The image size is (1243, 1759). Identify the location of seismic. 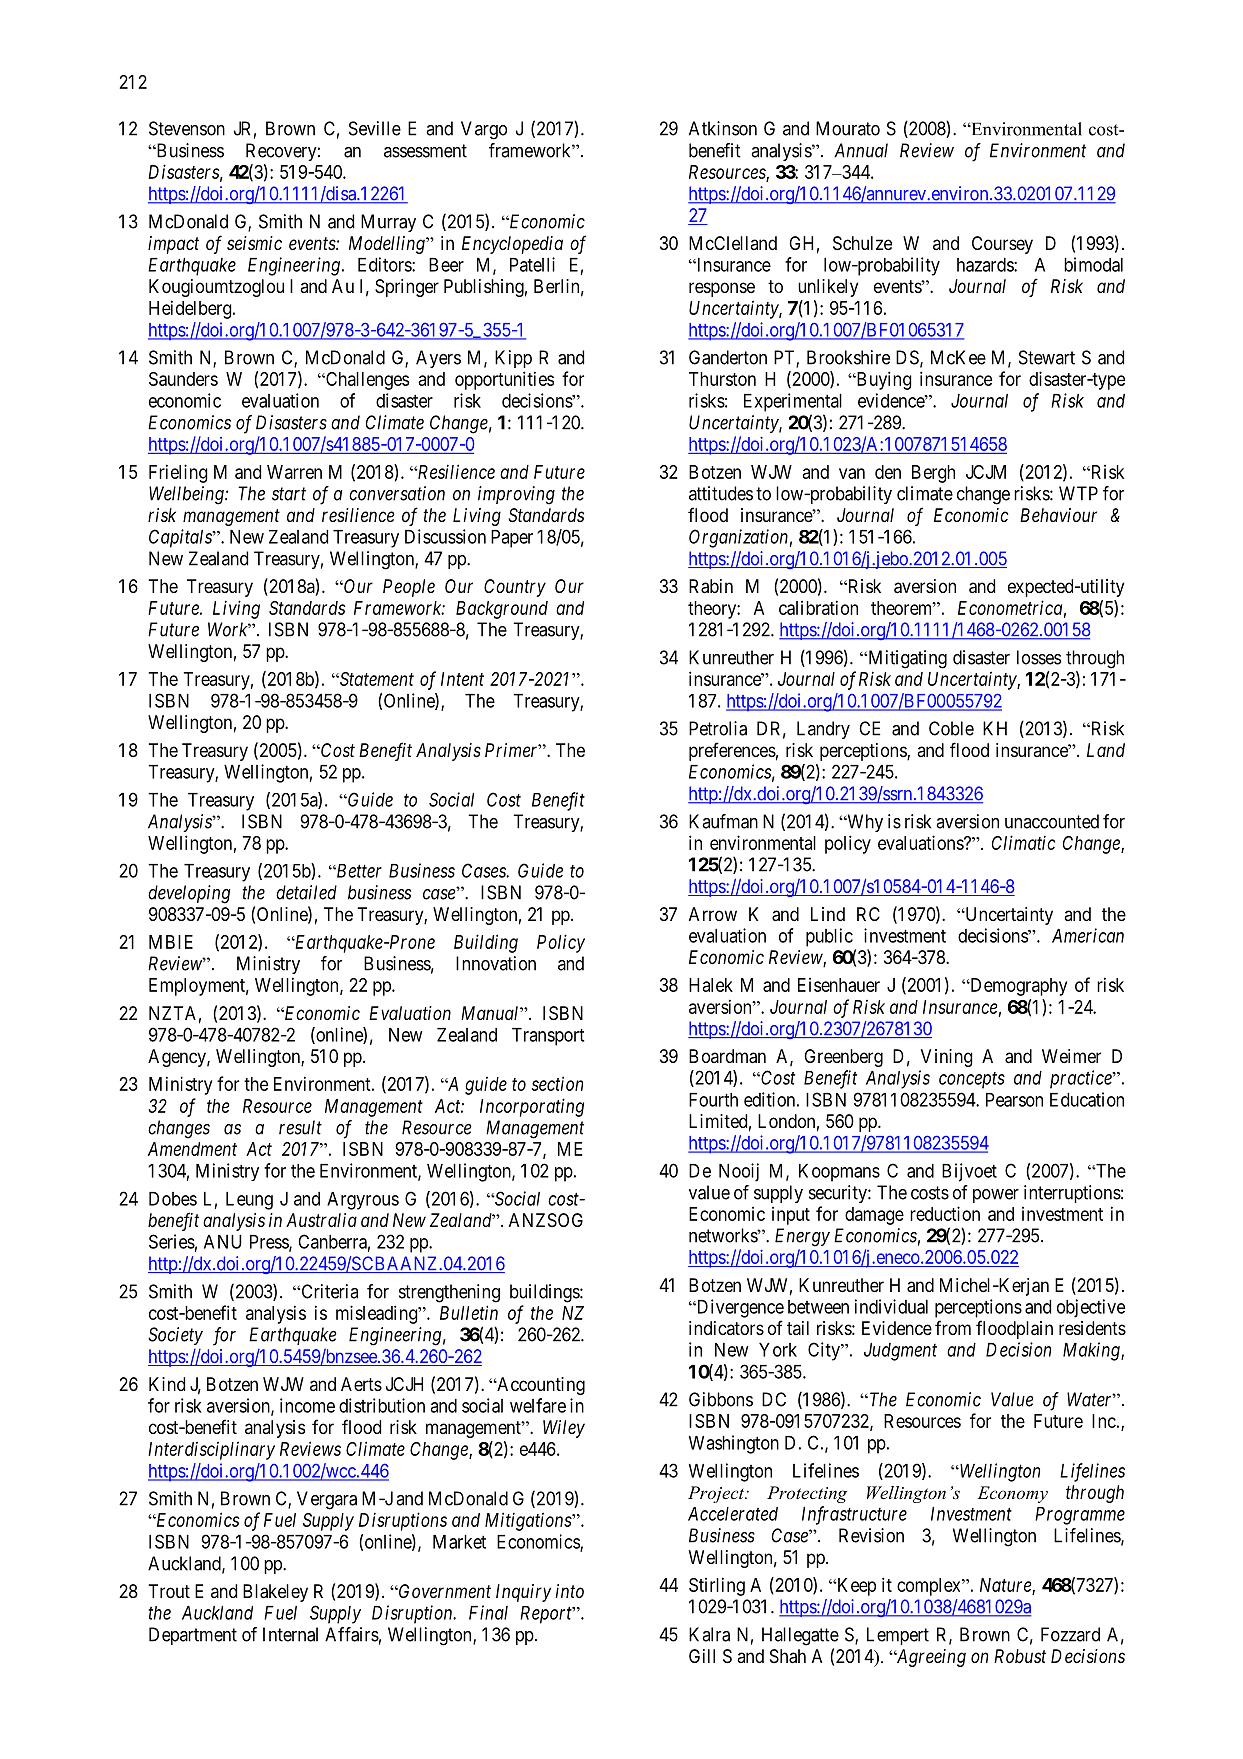
(254, 243).
